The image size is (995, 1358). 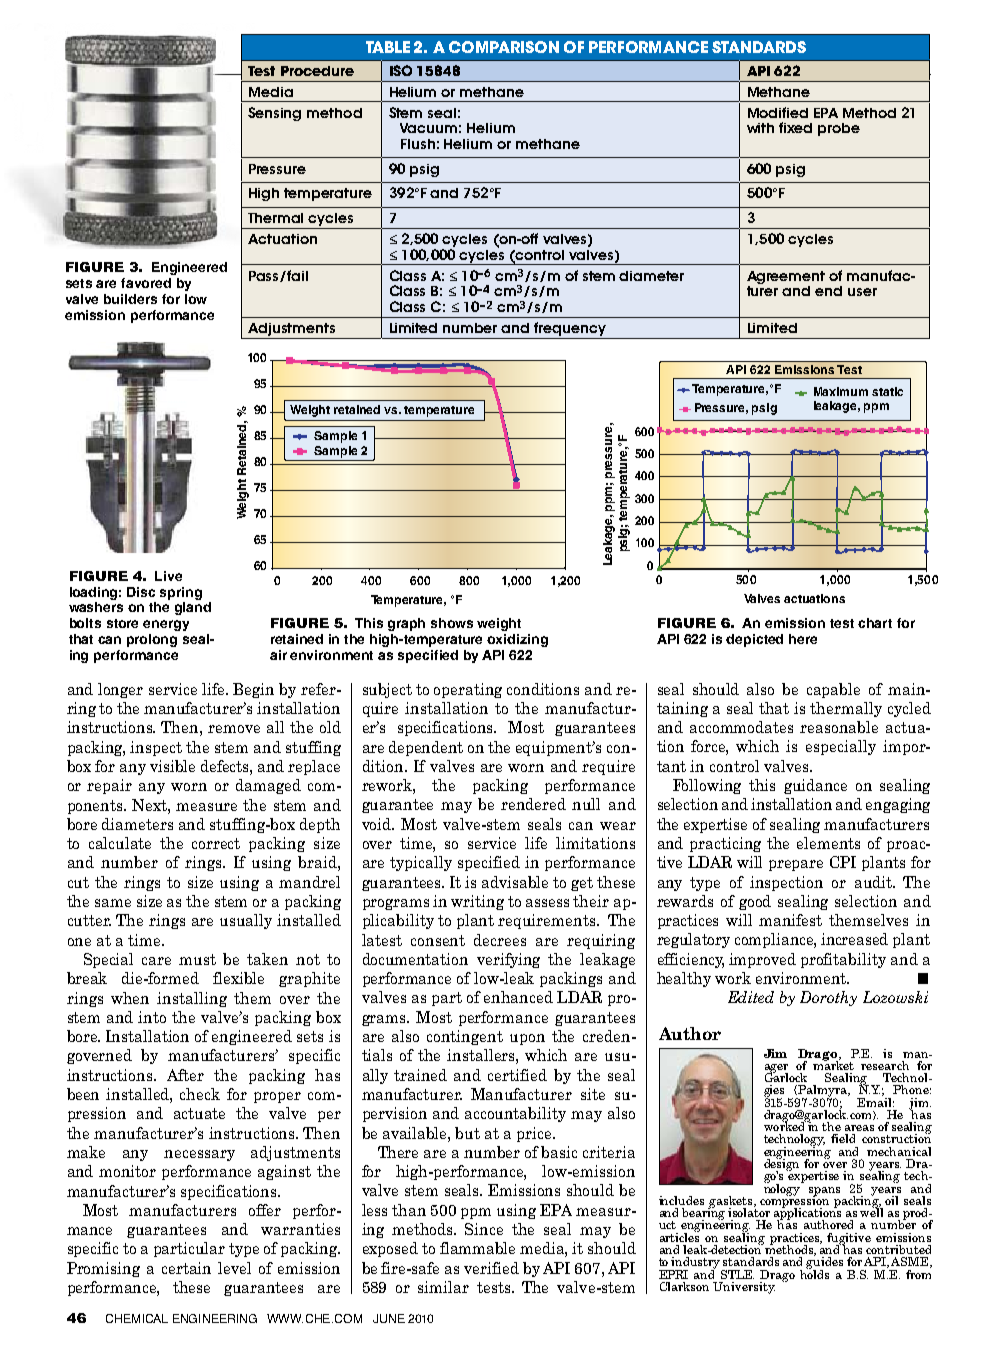 What do you see at coordinates (815, 786) in the document?
I see `guidance` at bounding box center [815, 786].
